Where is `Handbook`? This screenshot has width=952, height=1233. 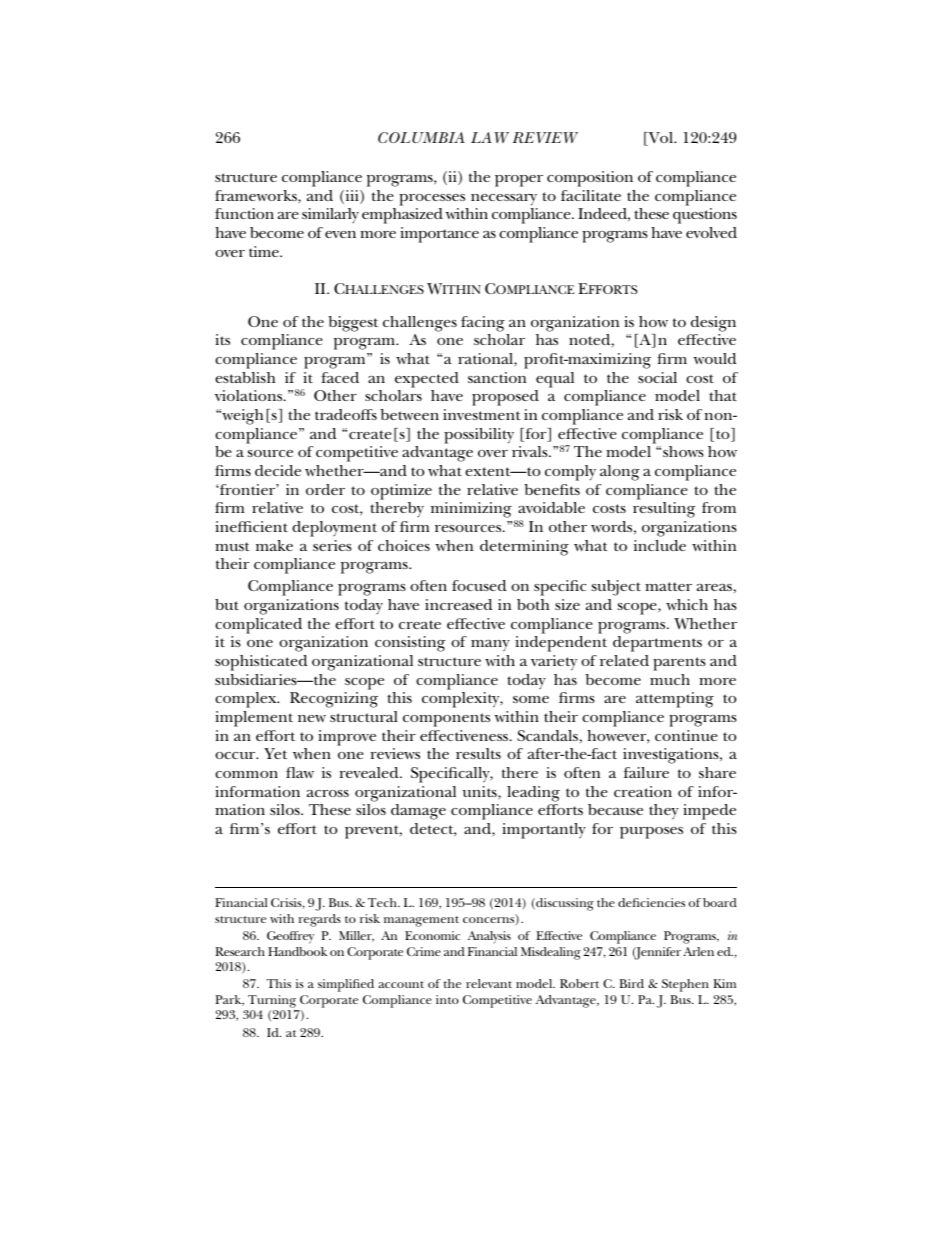 Handbook is located at coordinates (297, 951).
